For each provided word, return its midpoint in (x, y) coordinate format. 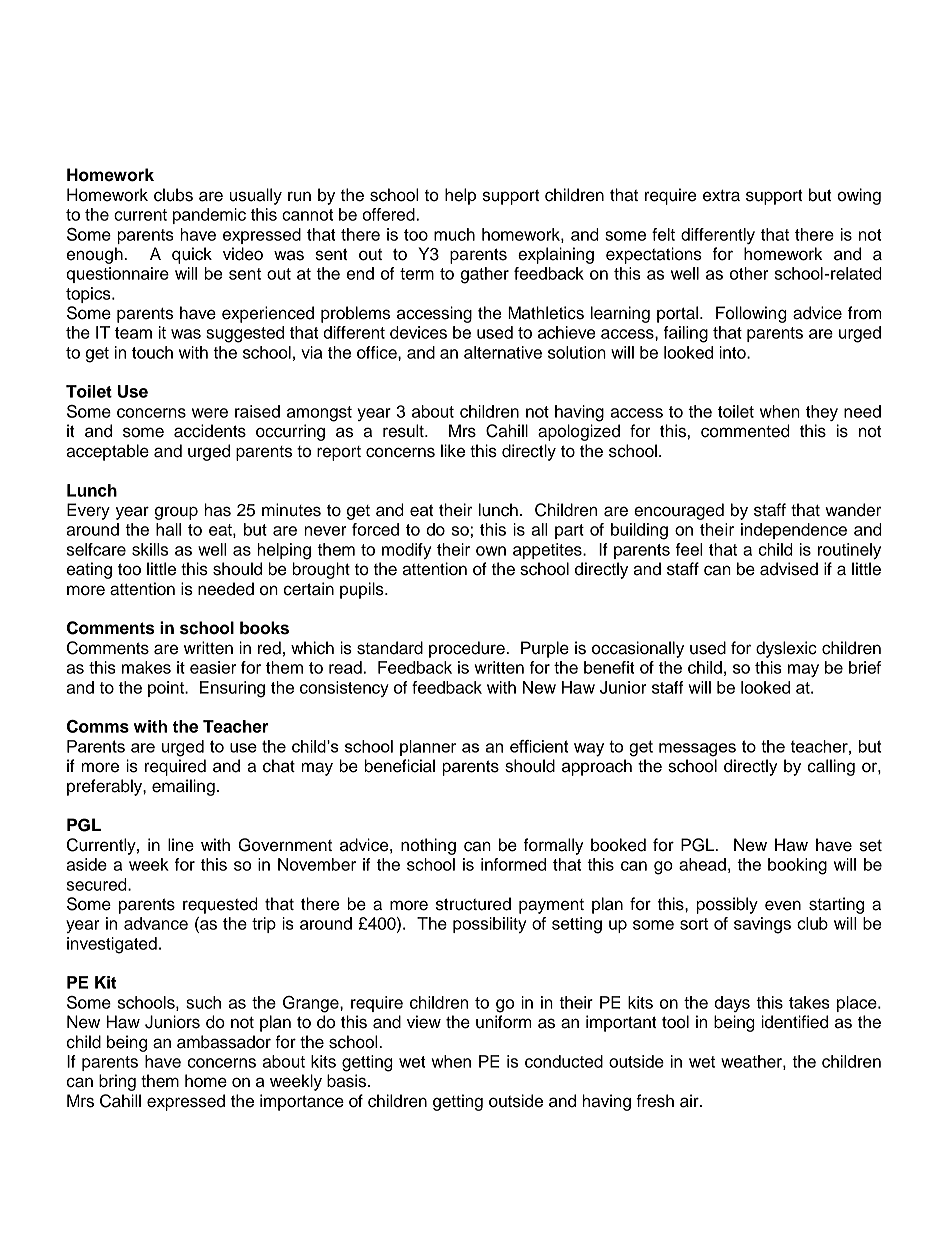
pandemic (209, 216)
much (454, 234)
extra (721, 196)
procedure (468, 649)
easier (213, 667)
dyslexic (786, 649)
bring (117, 1082)
